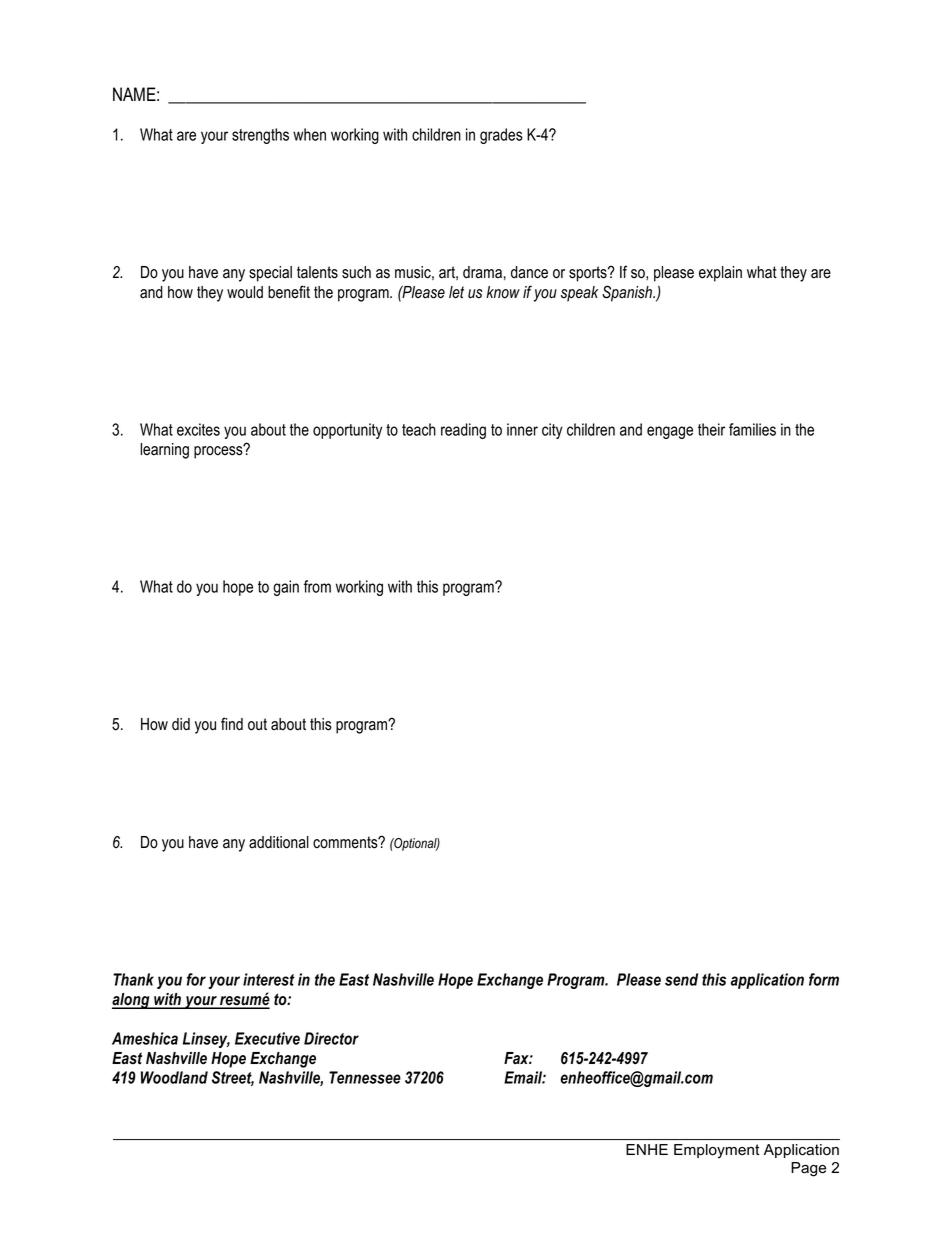 The image size is (952, 1233). Describe the element at coordinates (501, 136) in the screenshot. I see `grades` at that location.
